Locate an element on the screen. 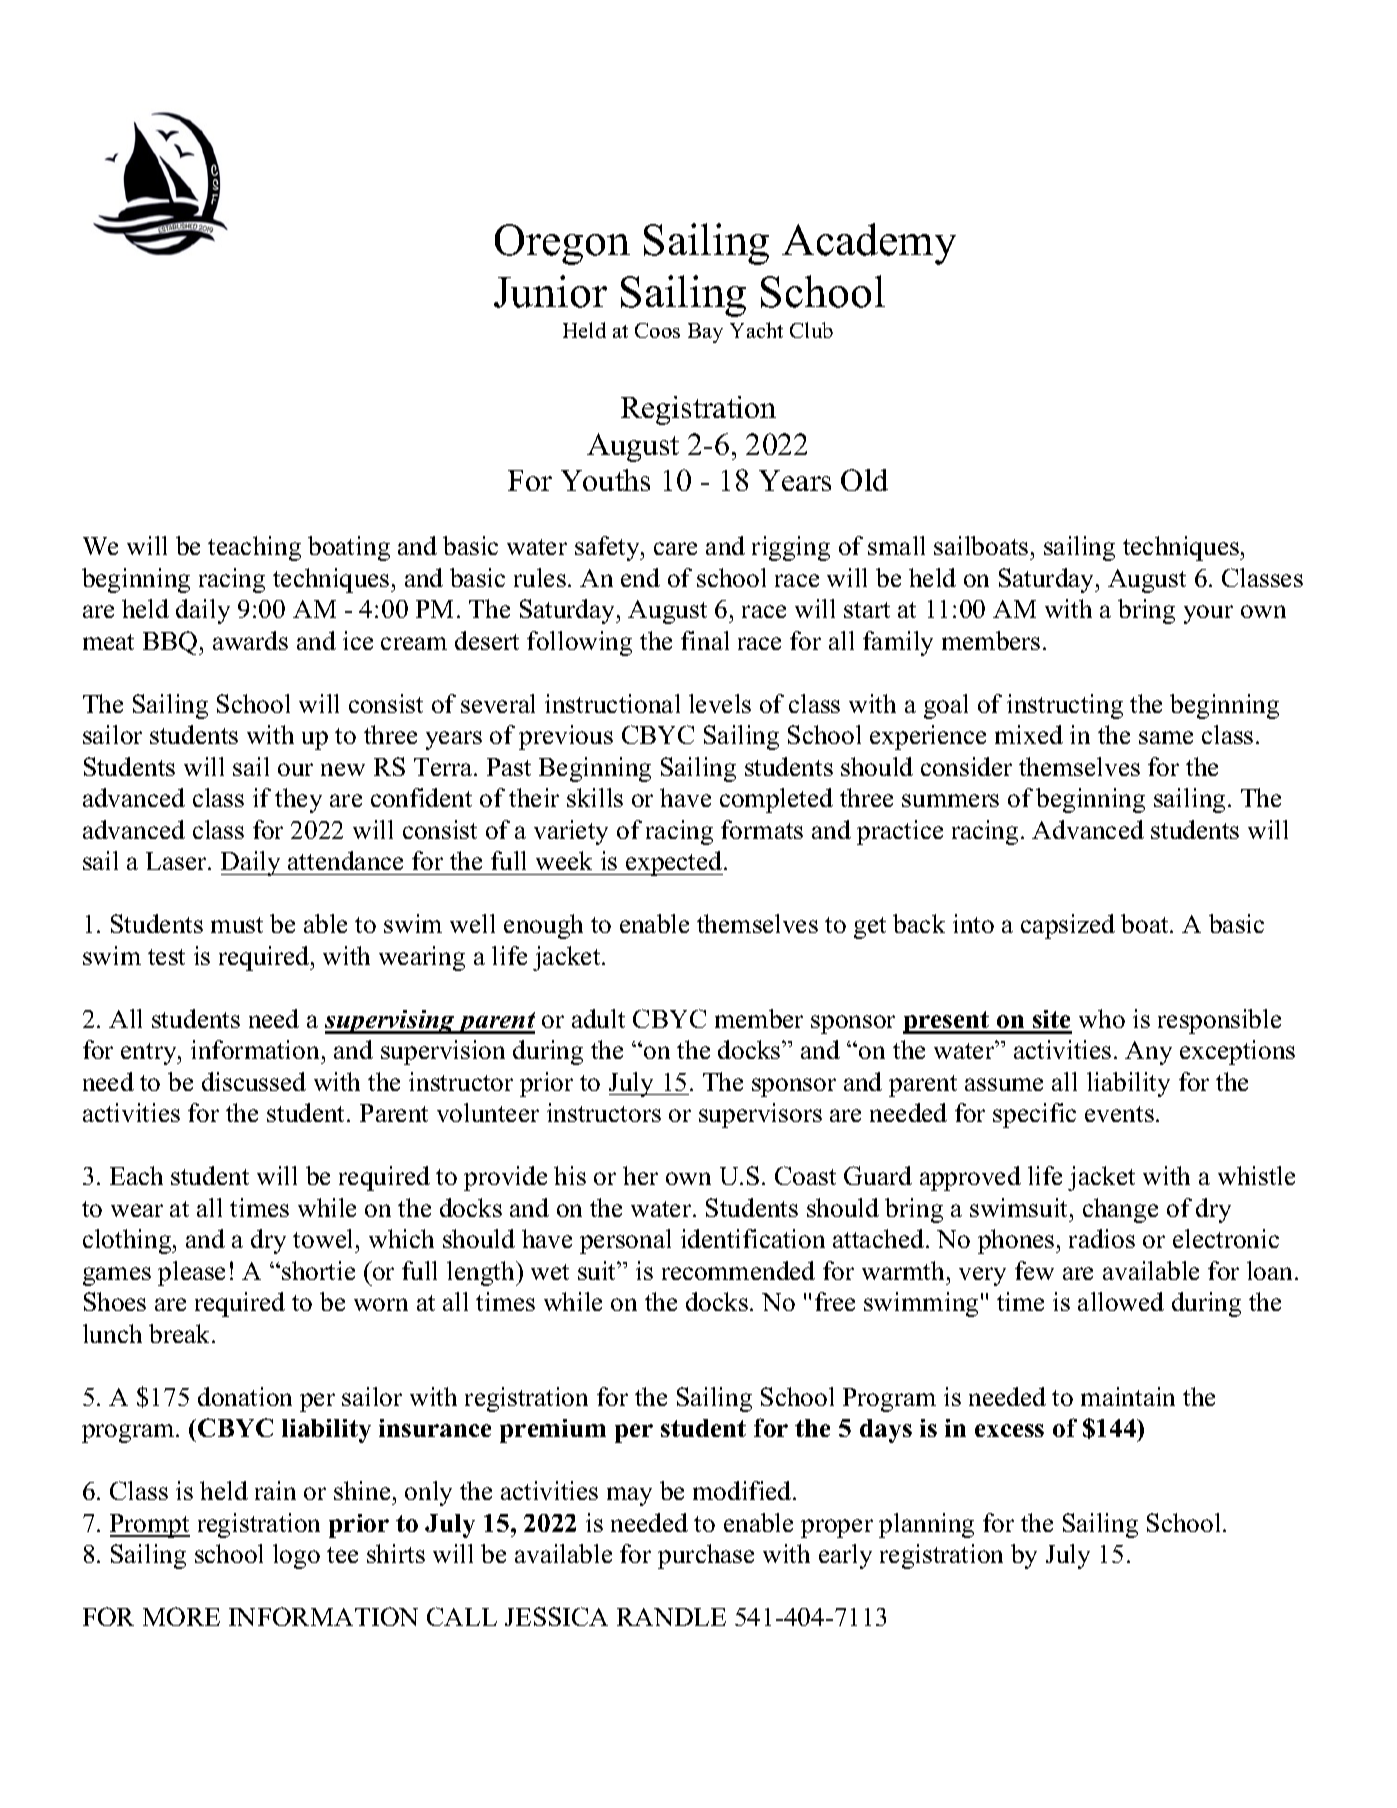  logo is located at coordinates (296, 1556).
